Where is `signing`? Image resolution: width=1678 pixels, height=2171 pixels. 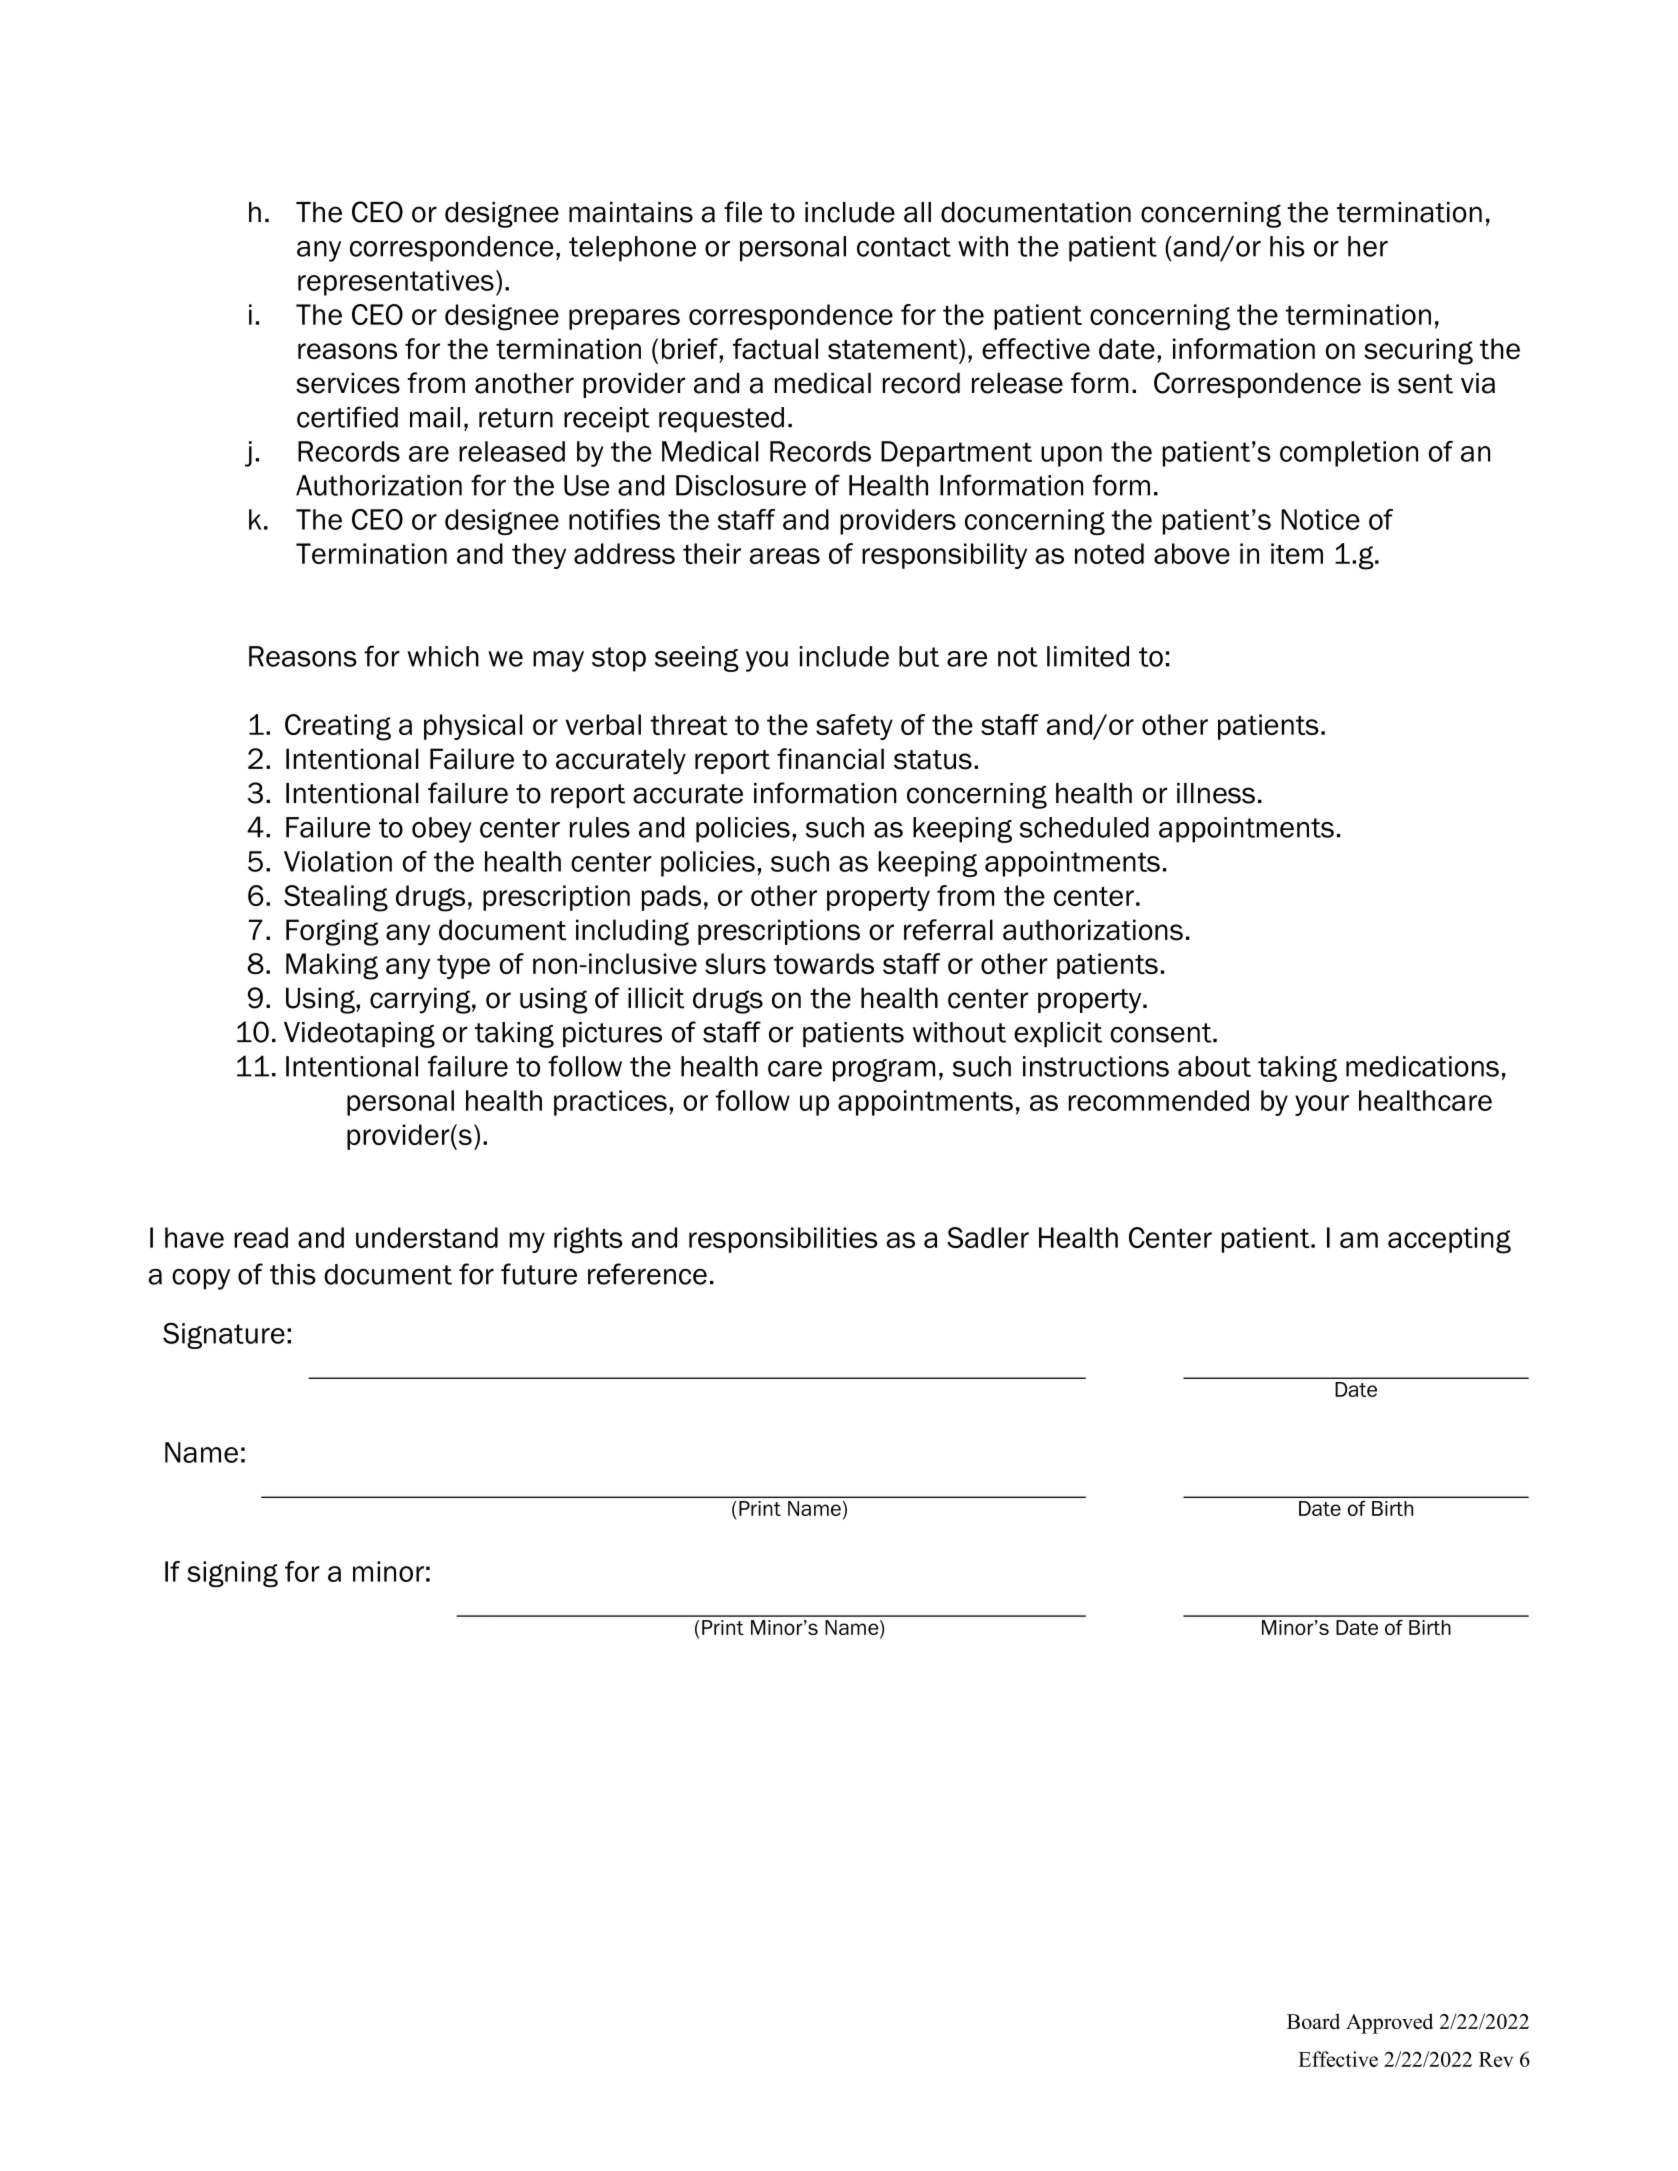
signing is located at coordinates (232, 1574).
